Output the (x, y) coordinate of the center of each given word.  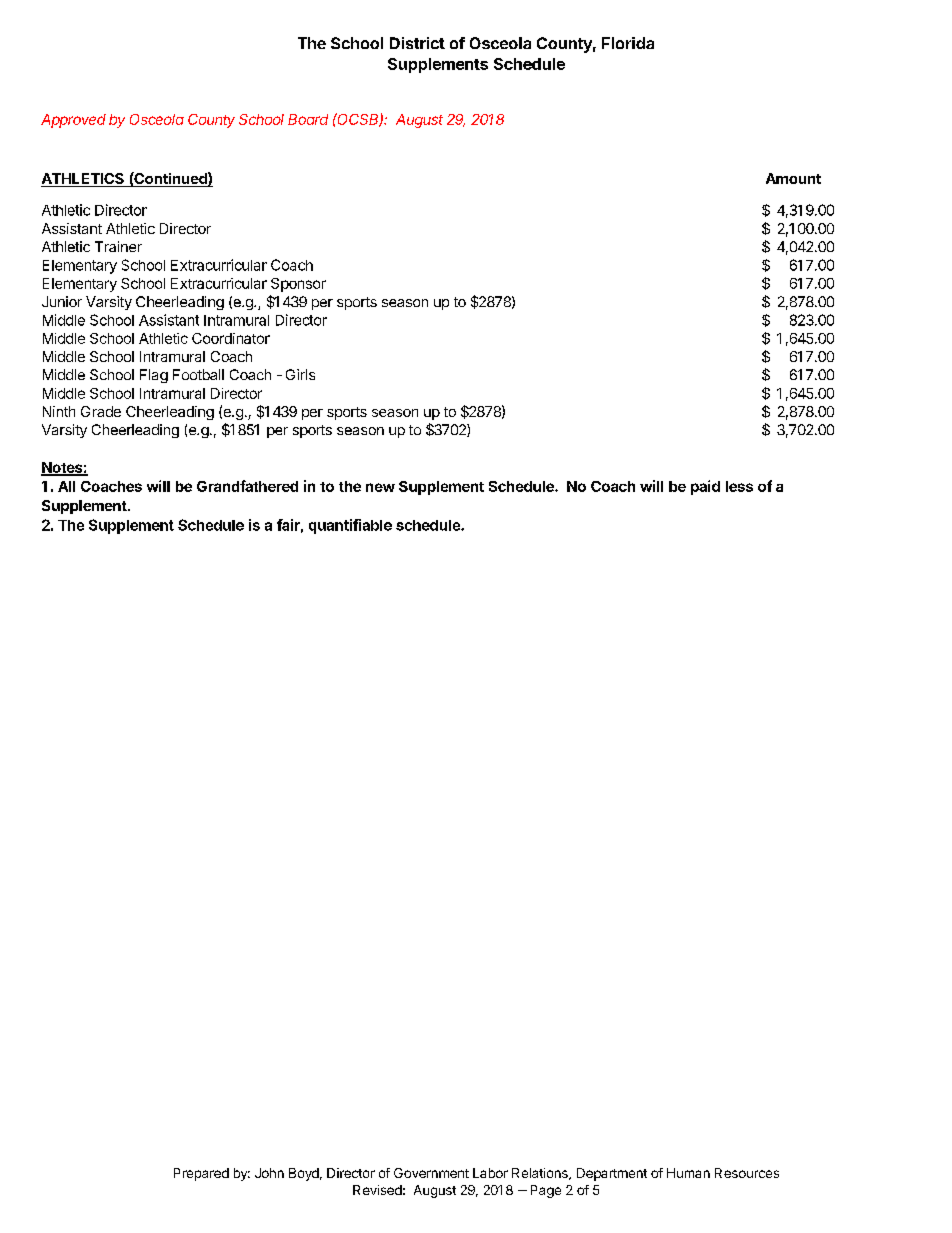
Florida (628, 43)
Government (431, 1173)
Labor (490, 1173)
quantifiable (350, 526)
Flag (154, 376)
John (269, 1173)
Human (688, 1173)
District (417, 43)
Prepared (201, 1174)
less (739, 486)
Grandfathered (247, 486)
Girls (300, 374)
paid (705, 487)
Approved (73, 121)
